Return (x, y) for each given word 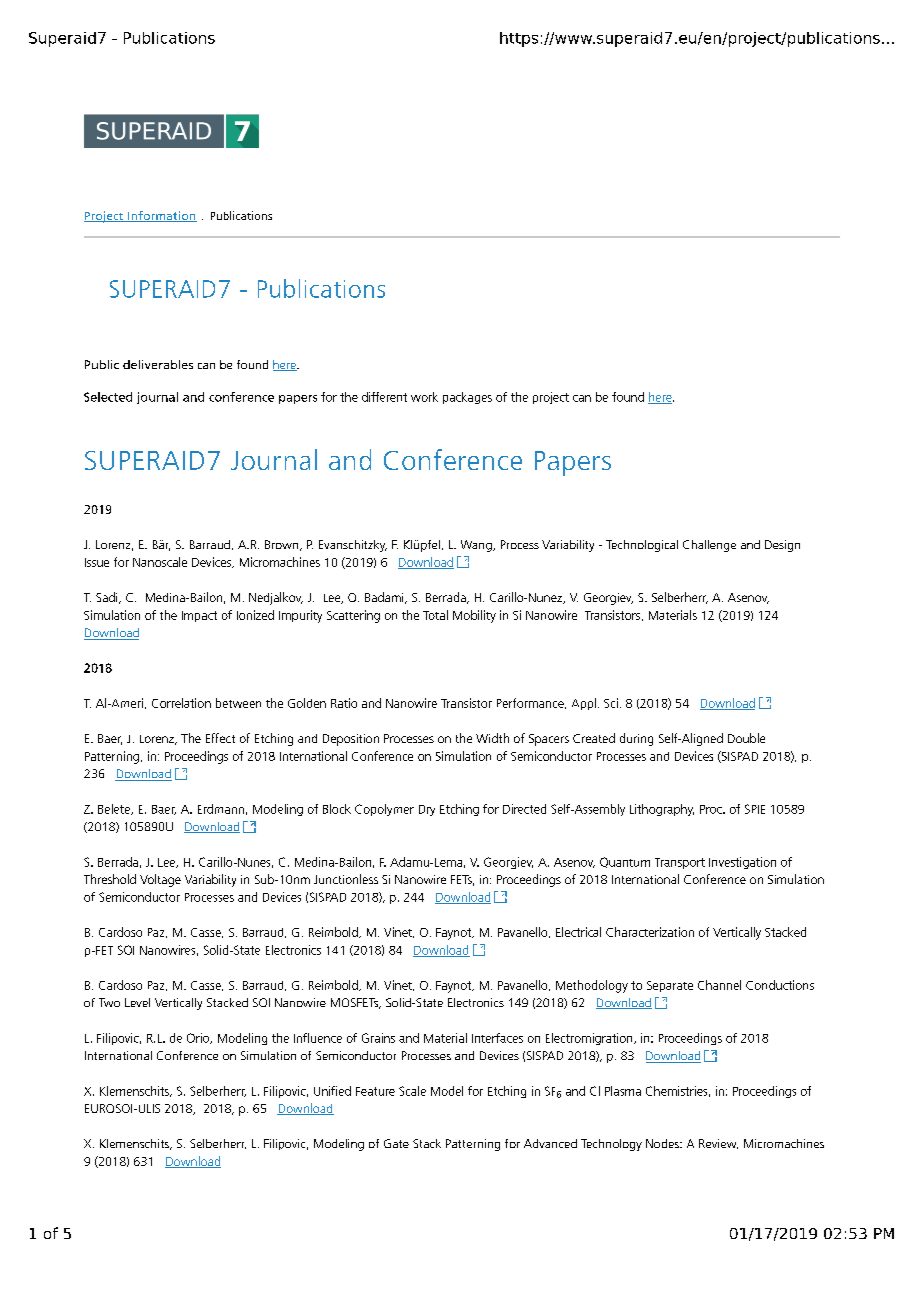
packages (467, 398)
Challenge (709, 546)
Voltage (160, 880)
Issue (97, 562)
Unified (332, 1091)
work (424, 397)
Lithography (662, 810)
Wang (477, 546)
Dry (427, 810)
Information (161, 216)
